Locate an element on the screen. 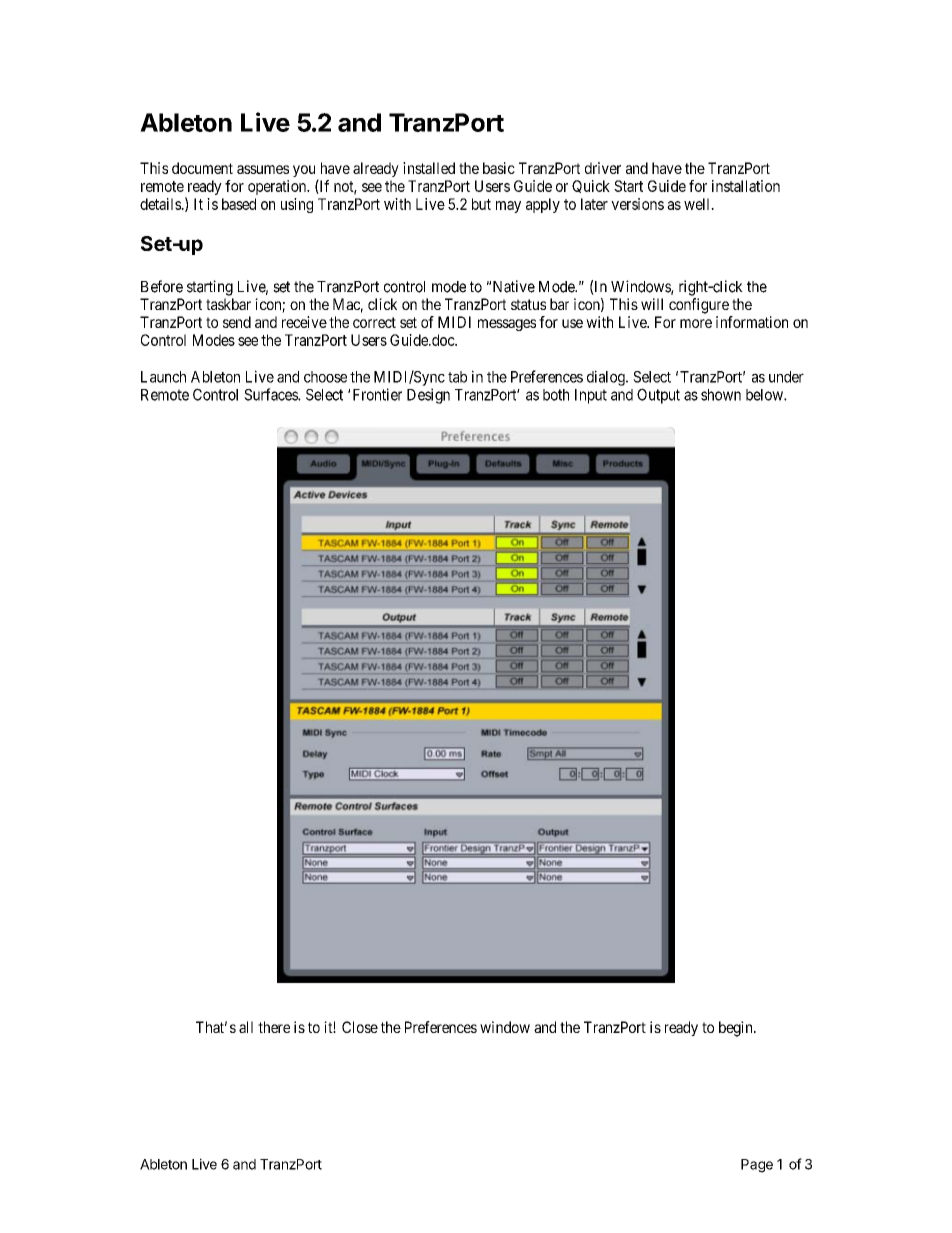  Surfaces is located at coordinates (271, 394).
